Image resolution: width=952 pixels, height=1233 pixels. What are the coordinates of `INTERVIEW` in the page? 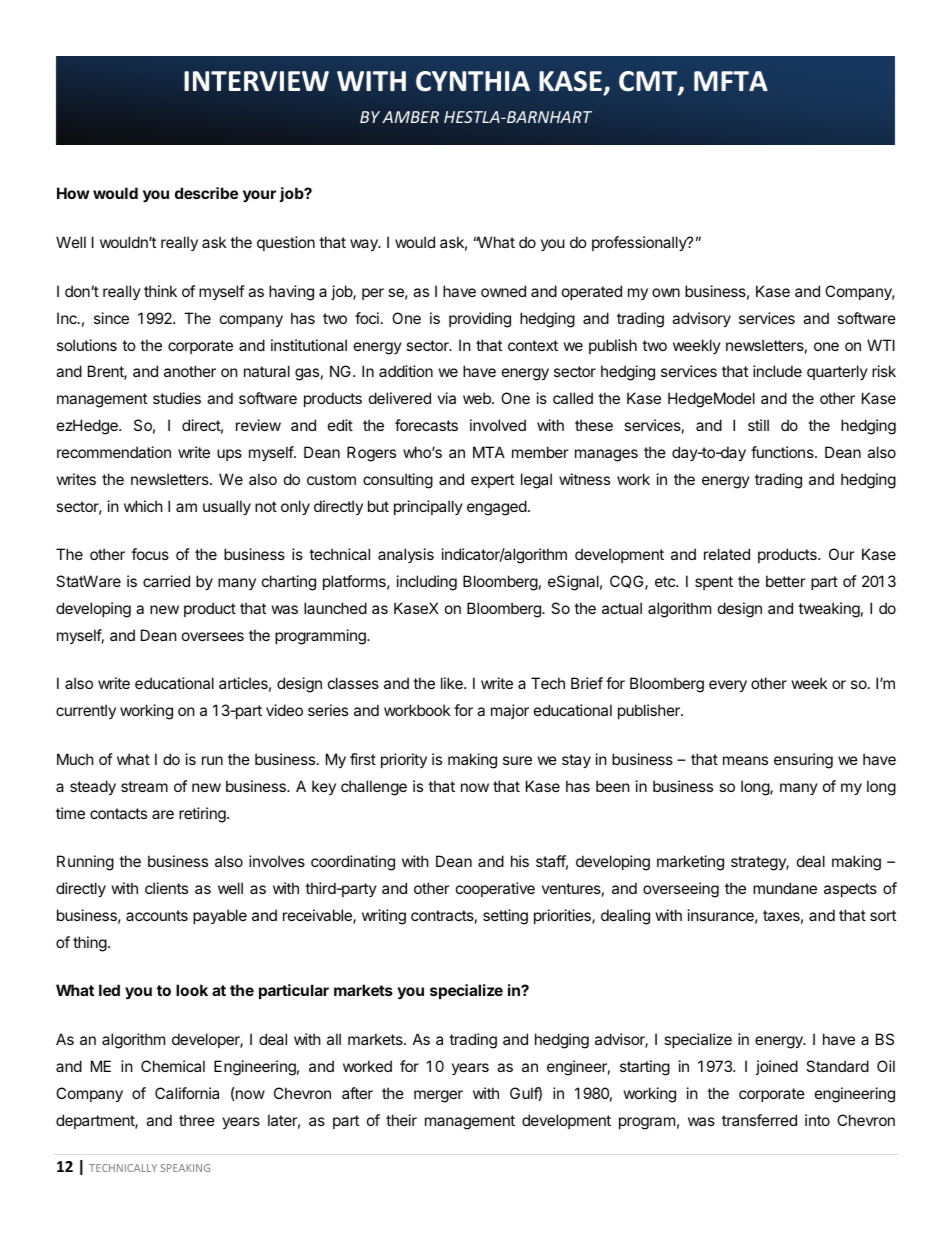 It's located at (256, 81).
